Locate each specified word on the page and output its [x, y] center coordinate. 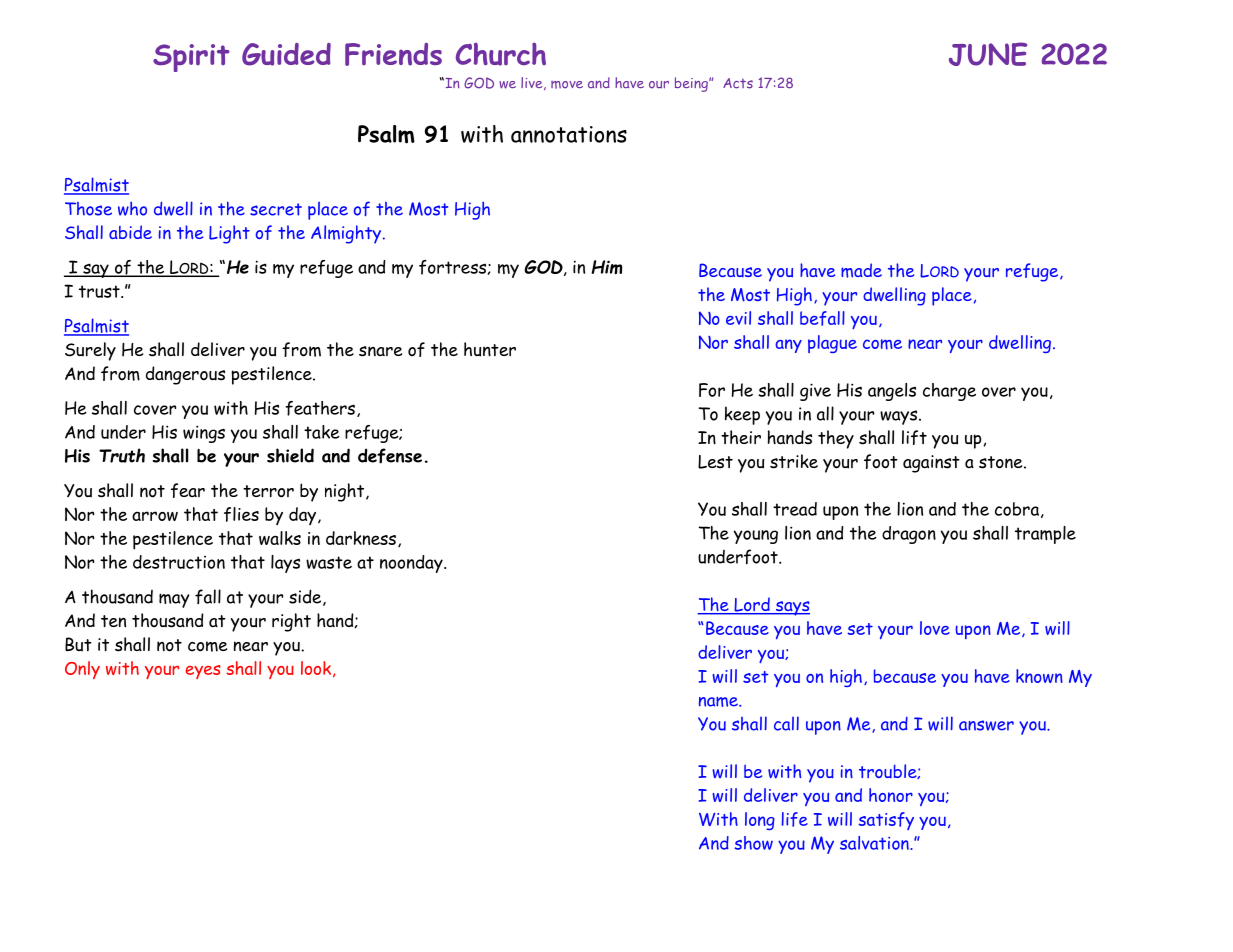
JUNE [988, 54]
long [760, 821]
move [567, 85]
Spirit [191, 58]
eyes [203, 672]
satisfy [886, 821]
